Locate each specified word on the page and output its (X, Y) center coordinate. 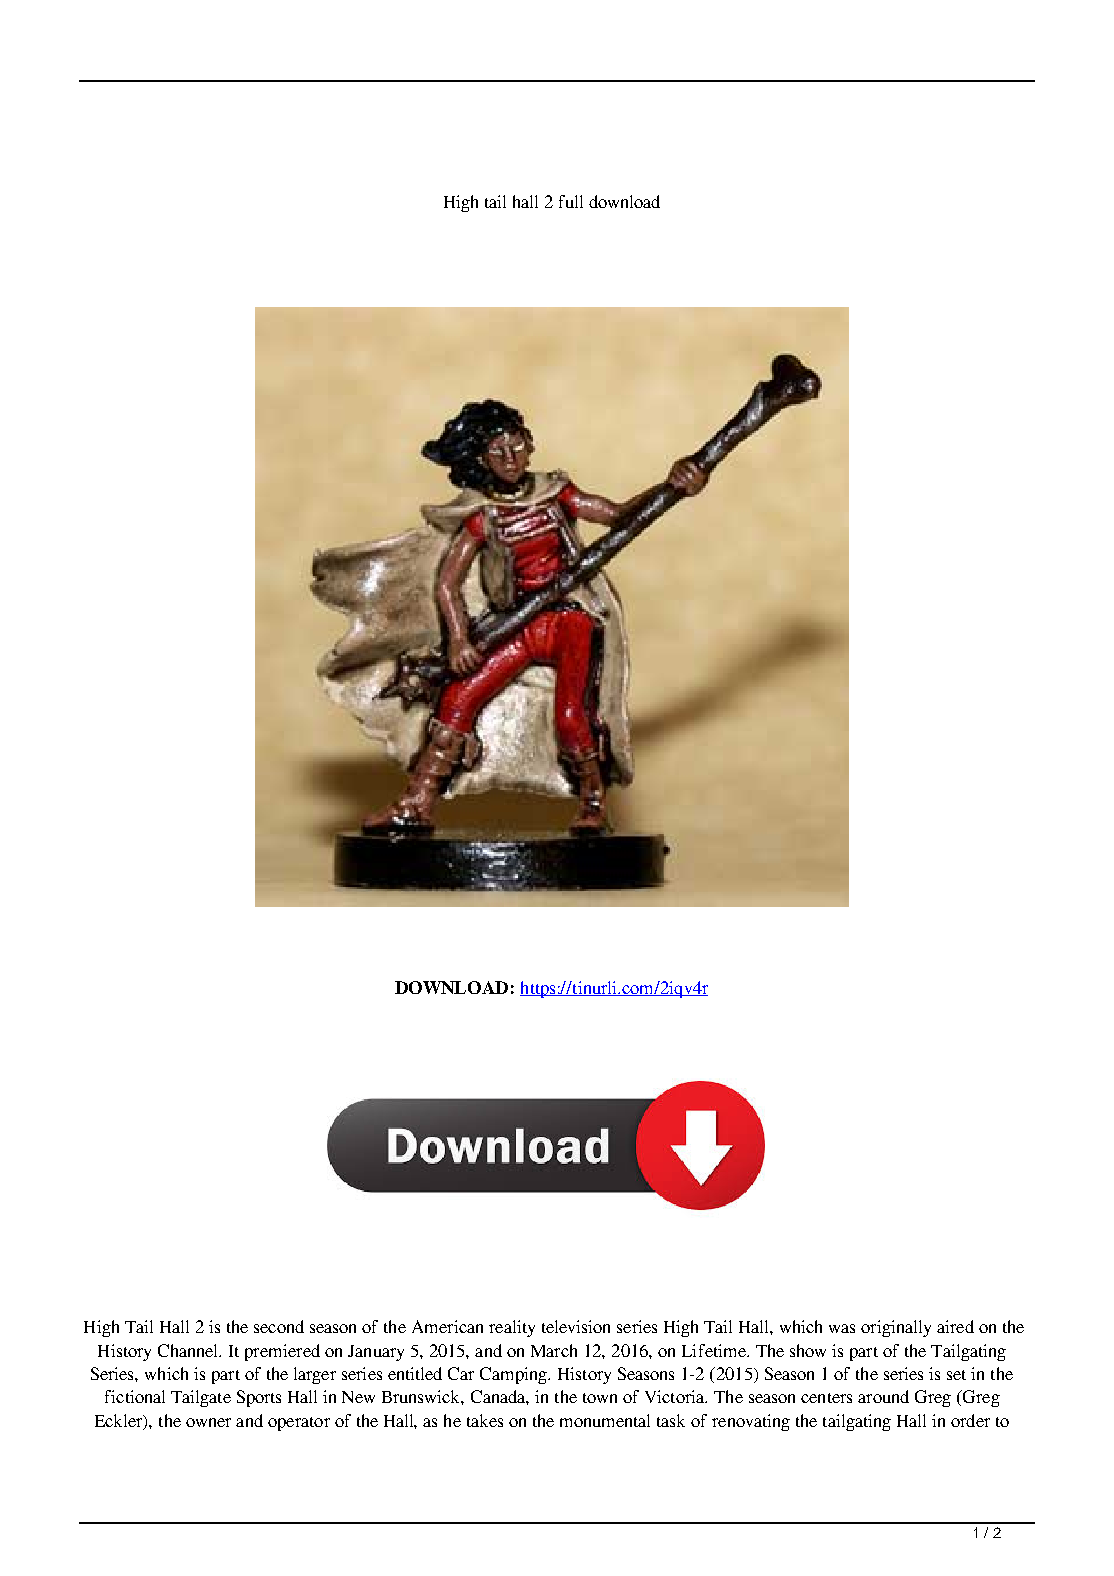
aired (955, 1326)
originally (896, 1328)
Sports (259, 1398)
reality (512, 1328)
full (571, 201)
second (279, 1326)
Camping (515, 1375)
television (576, 1326)
